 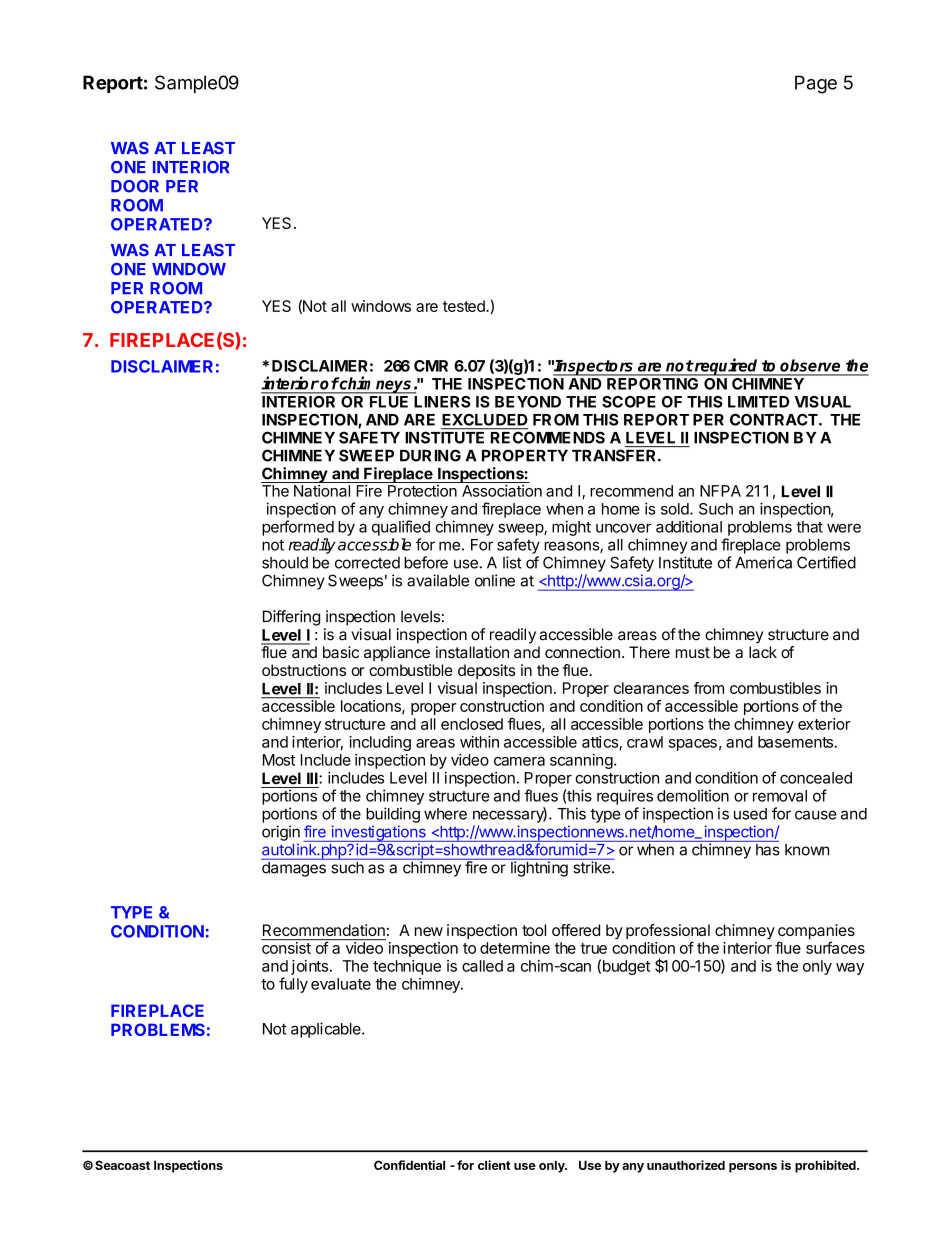 I want to click on CMR, so click(x=431, y=366).
